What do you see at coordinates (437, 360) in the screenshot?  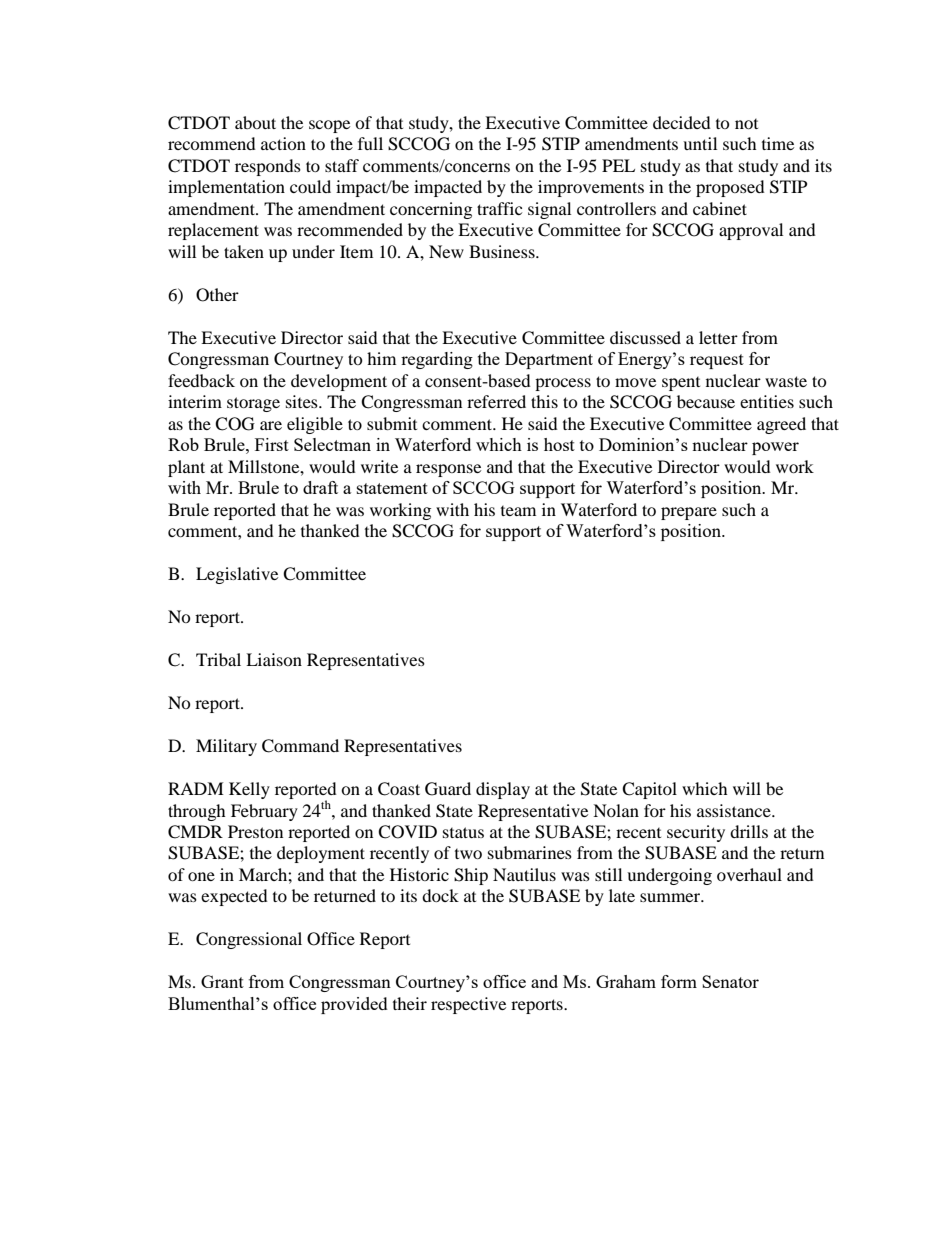 I see `regarding` at bounding box center [437, 360].
